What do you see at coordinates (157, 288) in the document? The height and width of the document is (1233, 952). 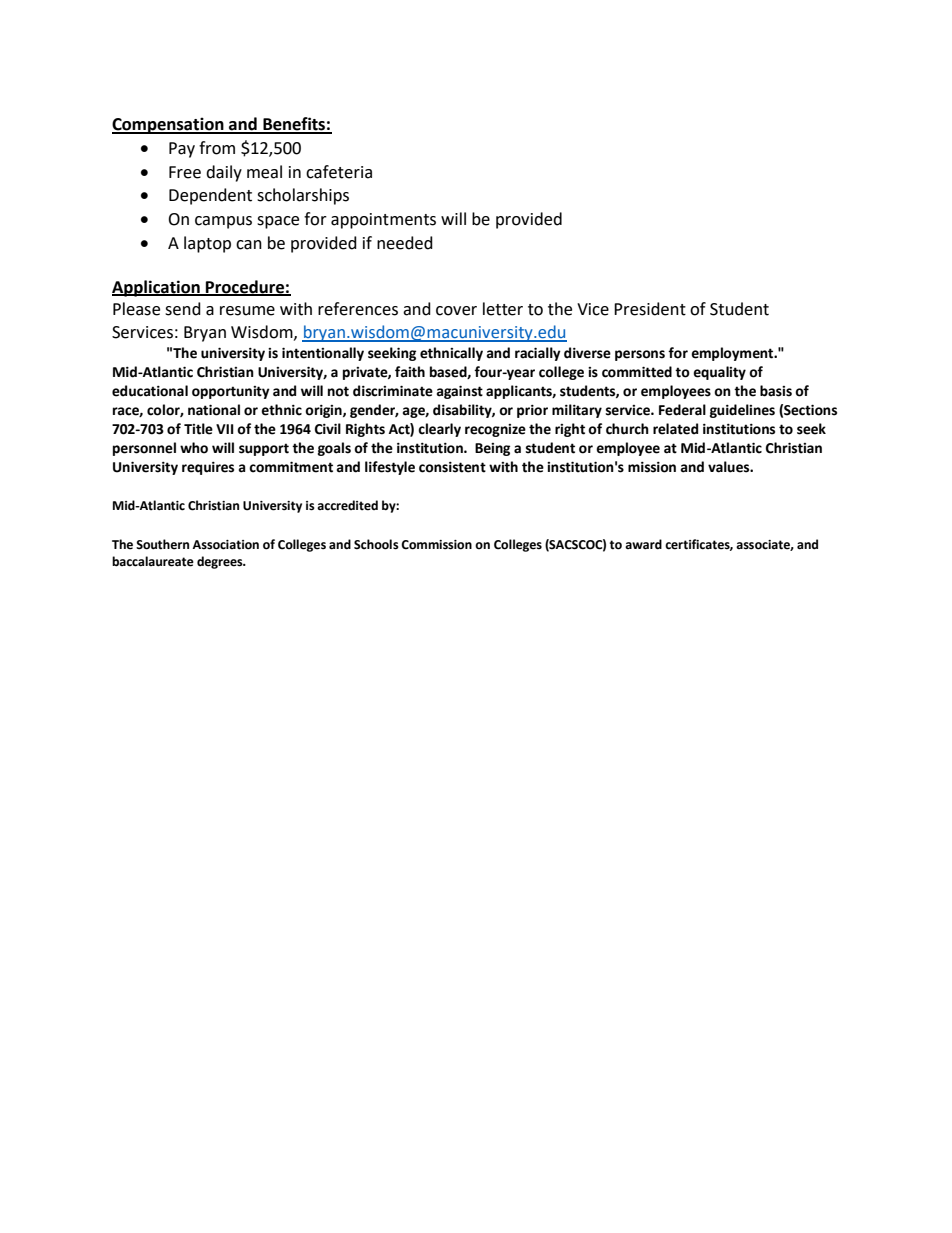 I see `Application` at bounding box center [157, 288].
